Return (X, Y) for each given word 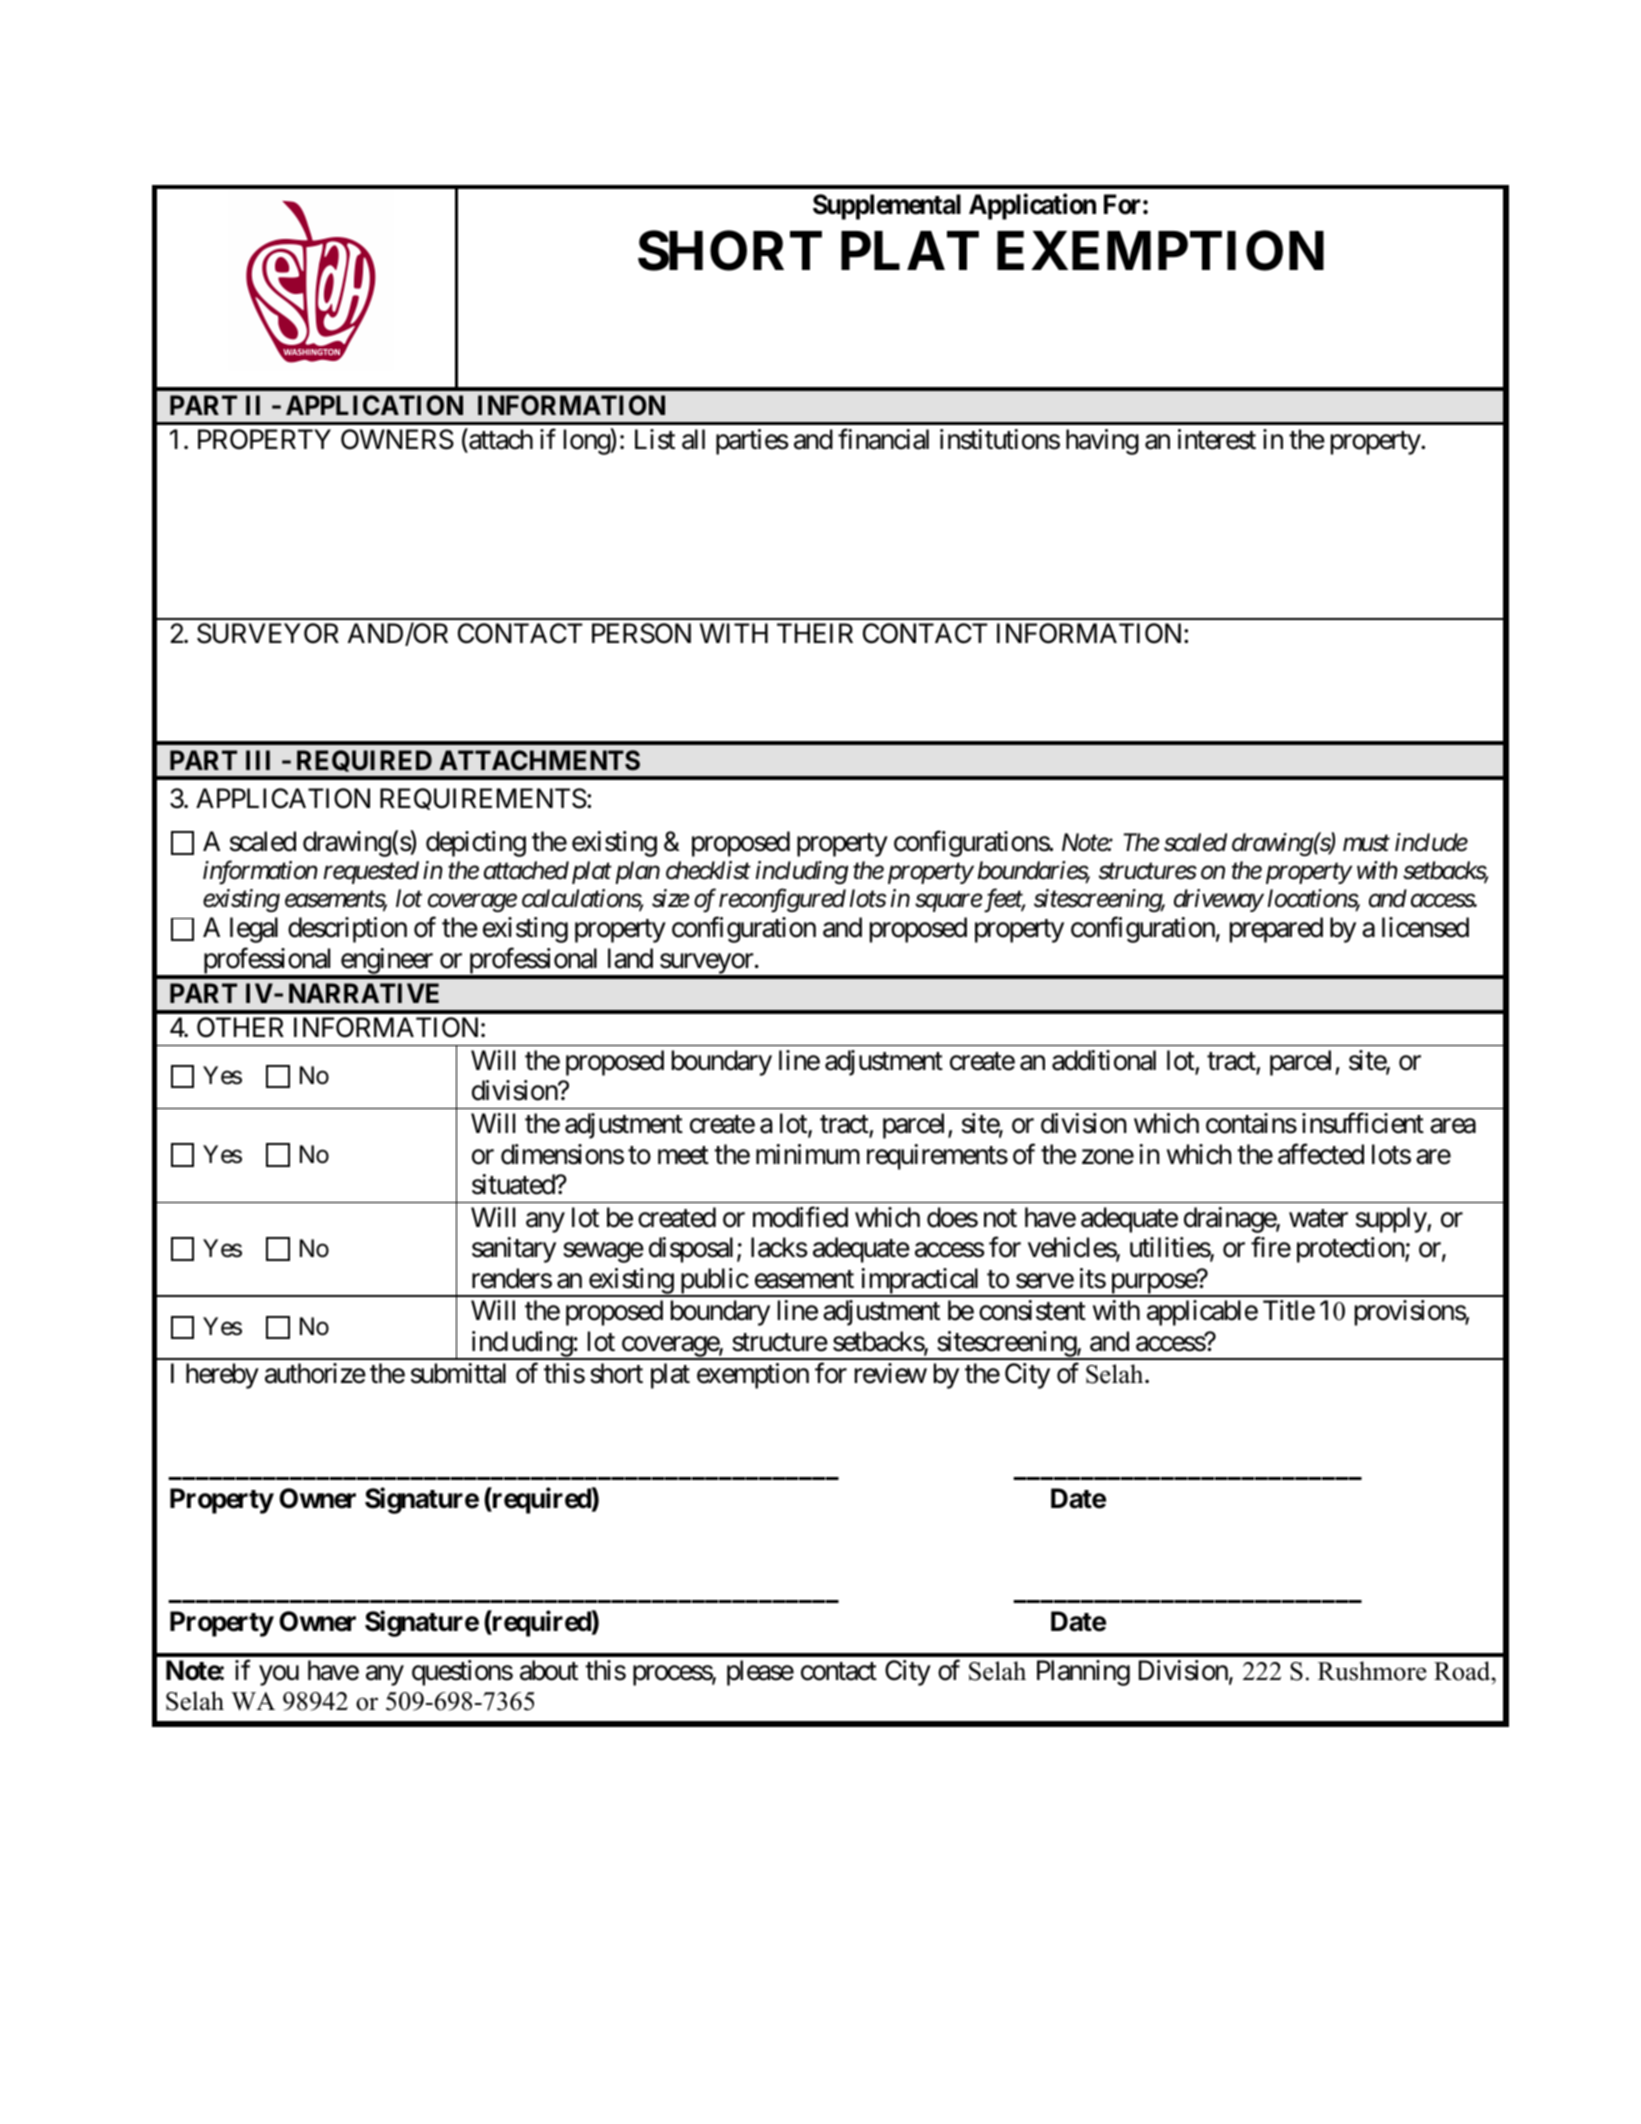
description (347, 930)
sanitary (514, 1250)
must (1366, 844)
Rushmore (1372, 1671)
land (630, 958)
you (279, 1675)
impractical (920, 1282)
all (693, 439)
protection (1351, 1250)
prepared (1276, 930)
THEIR (815, 633)
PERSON (641, 633)
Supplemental (887, 207)
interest (1217, 439)
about (549, 1670)
